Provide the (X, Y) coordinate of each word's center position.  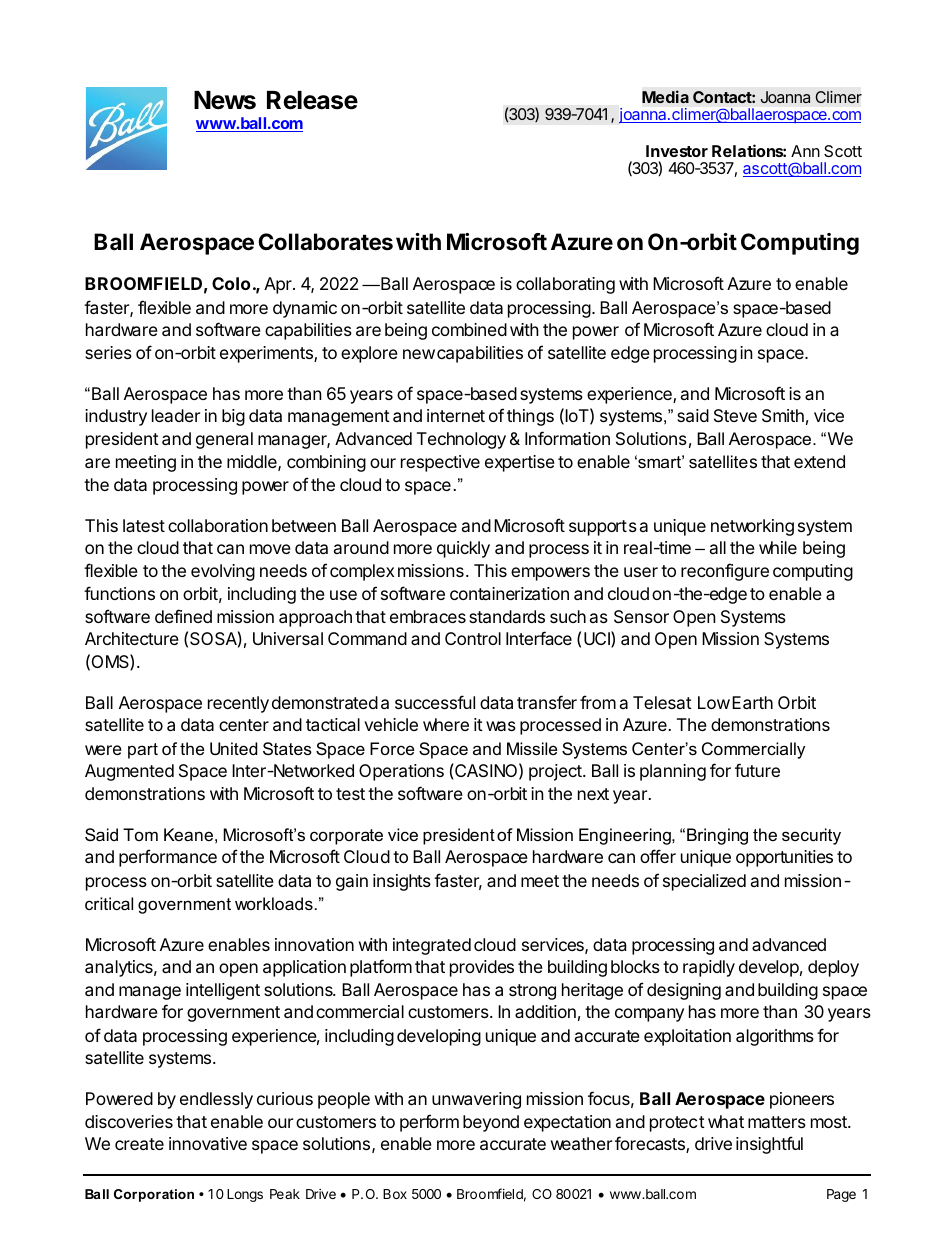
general (224, 440)
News (225, 100)
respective (440, 463)
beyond (491, 1123)
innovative (208, 1143)
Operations (401, 772)
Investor (677, 151)
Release (312, 100)
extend (819, 461)
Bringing (717, 836)
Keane (188, 834)
